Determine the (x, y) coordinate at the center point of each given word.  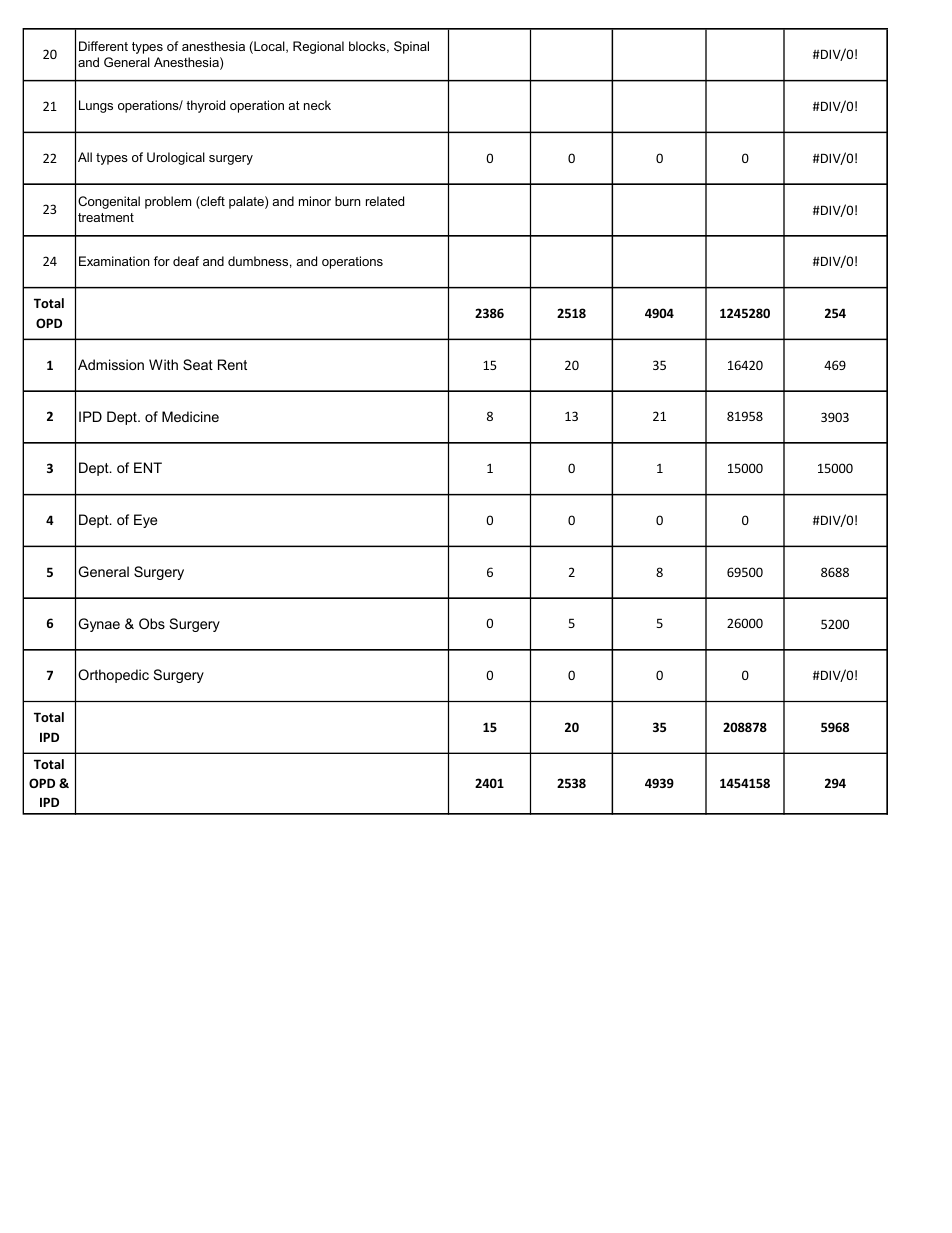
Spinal (411, 47)
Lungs (96, 106)
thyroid (205, 106)
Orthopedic (113, 676)
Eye (145, 521)
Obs (152, 623)
